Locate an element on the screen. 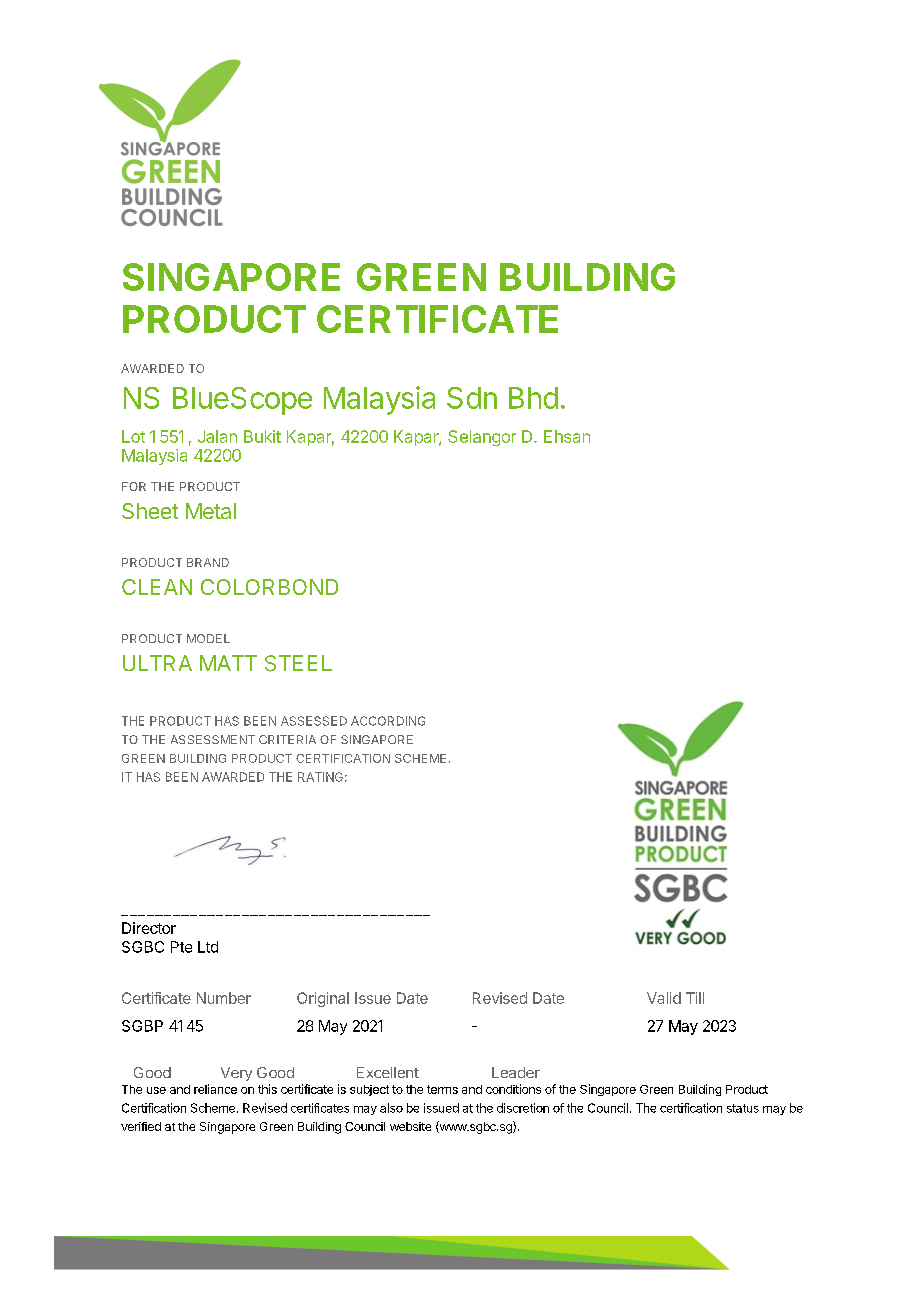 The width and height of the screenshot is (924, 1308). Ltd is located at coordinates (208, 947).
